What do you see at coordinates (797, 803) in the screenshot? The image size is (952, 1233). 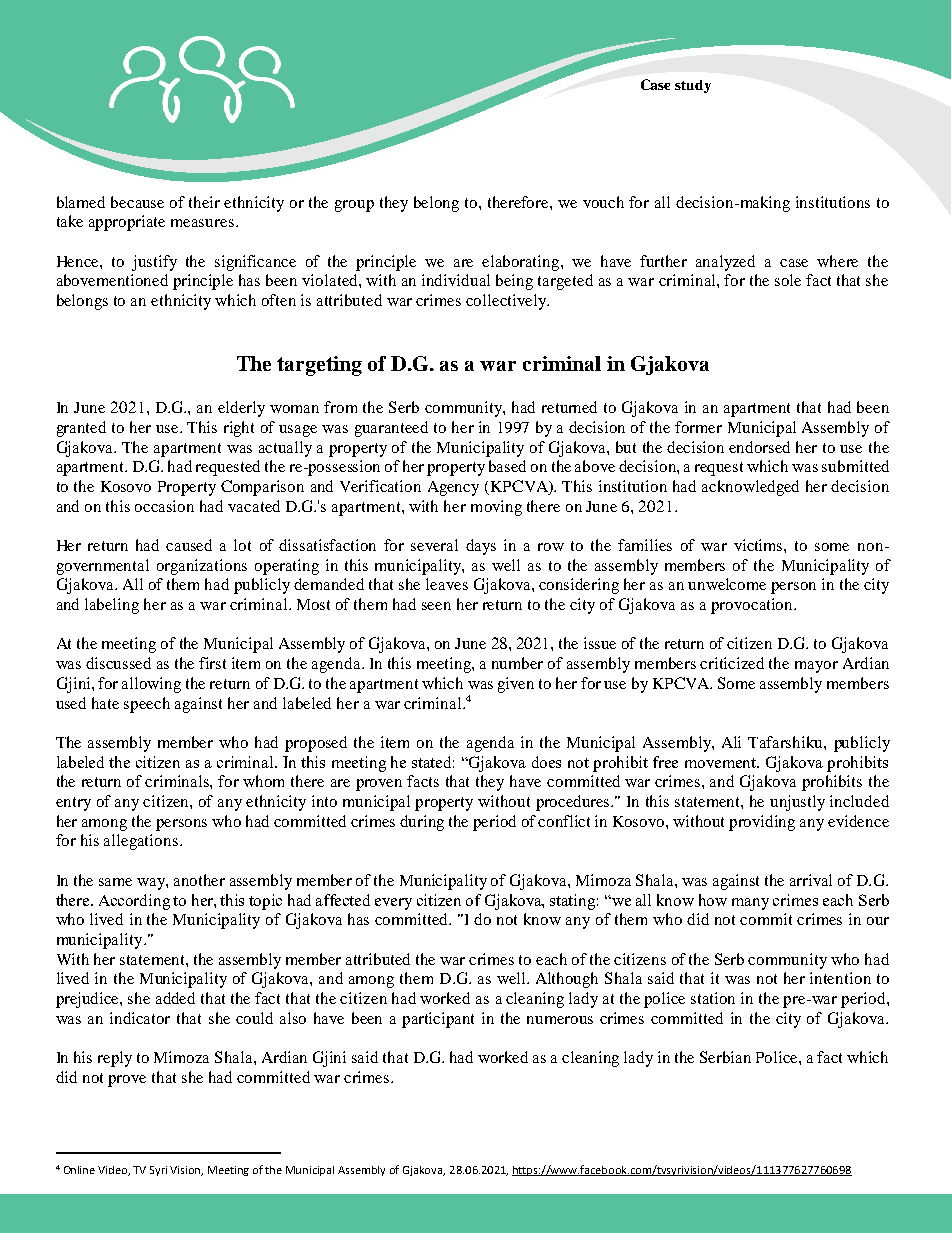 I see `unjustly` at bounding box center [797, 803].
